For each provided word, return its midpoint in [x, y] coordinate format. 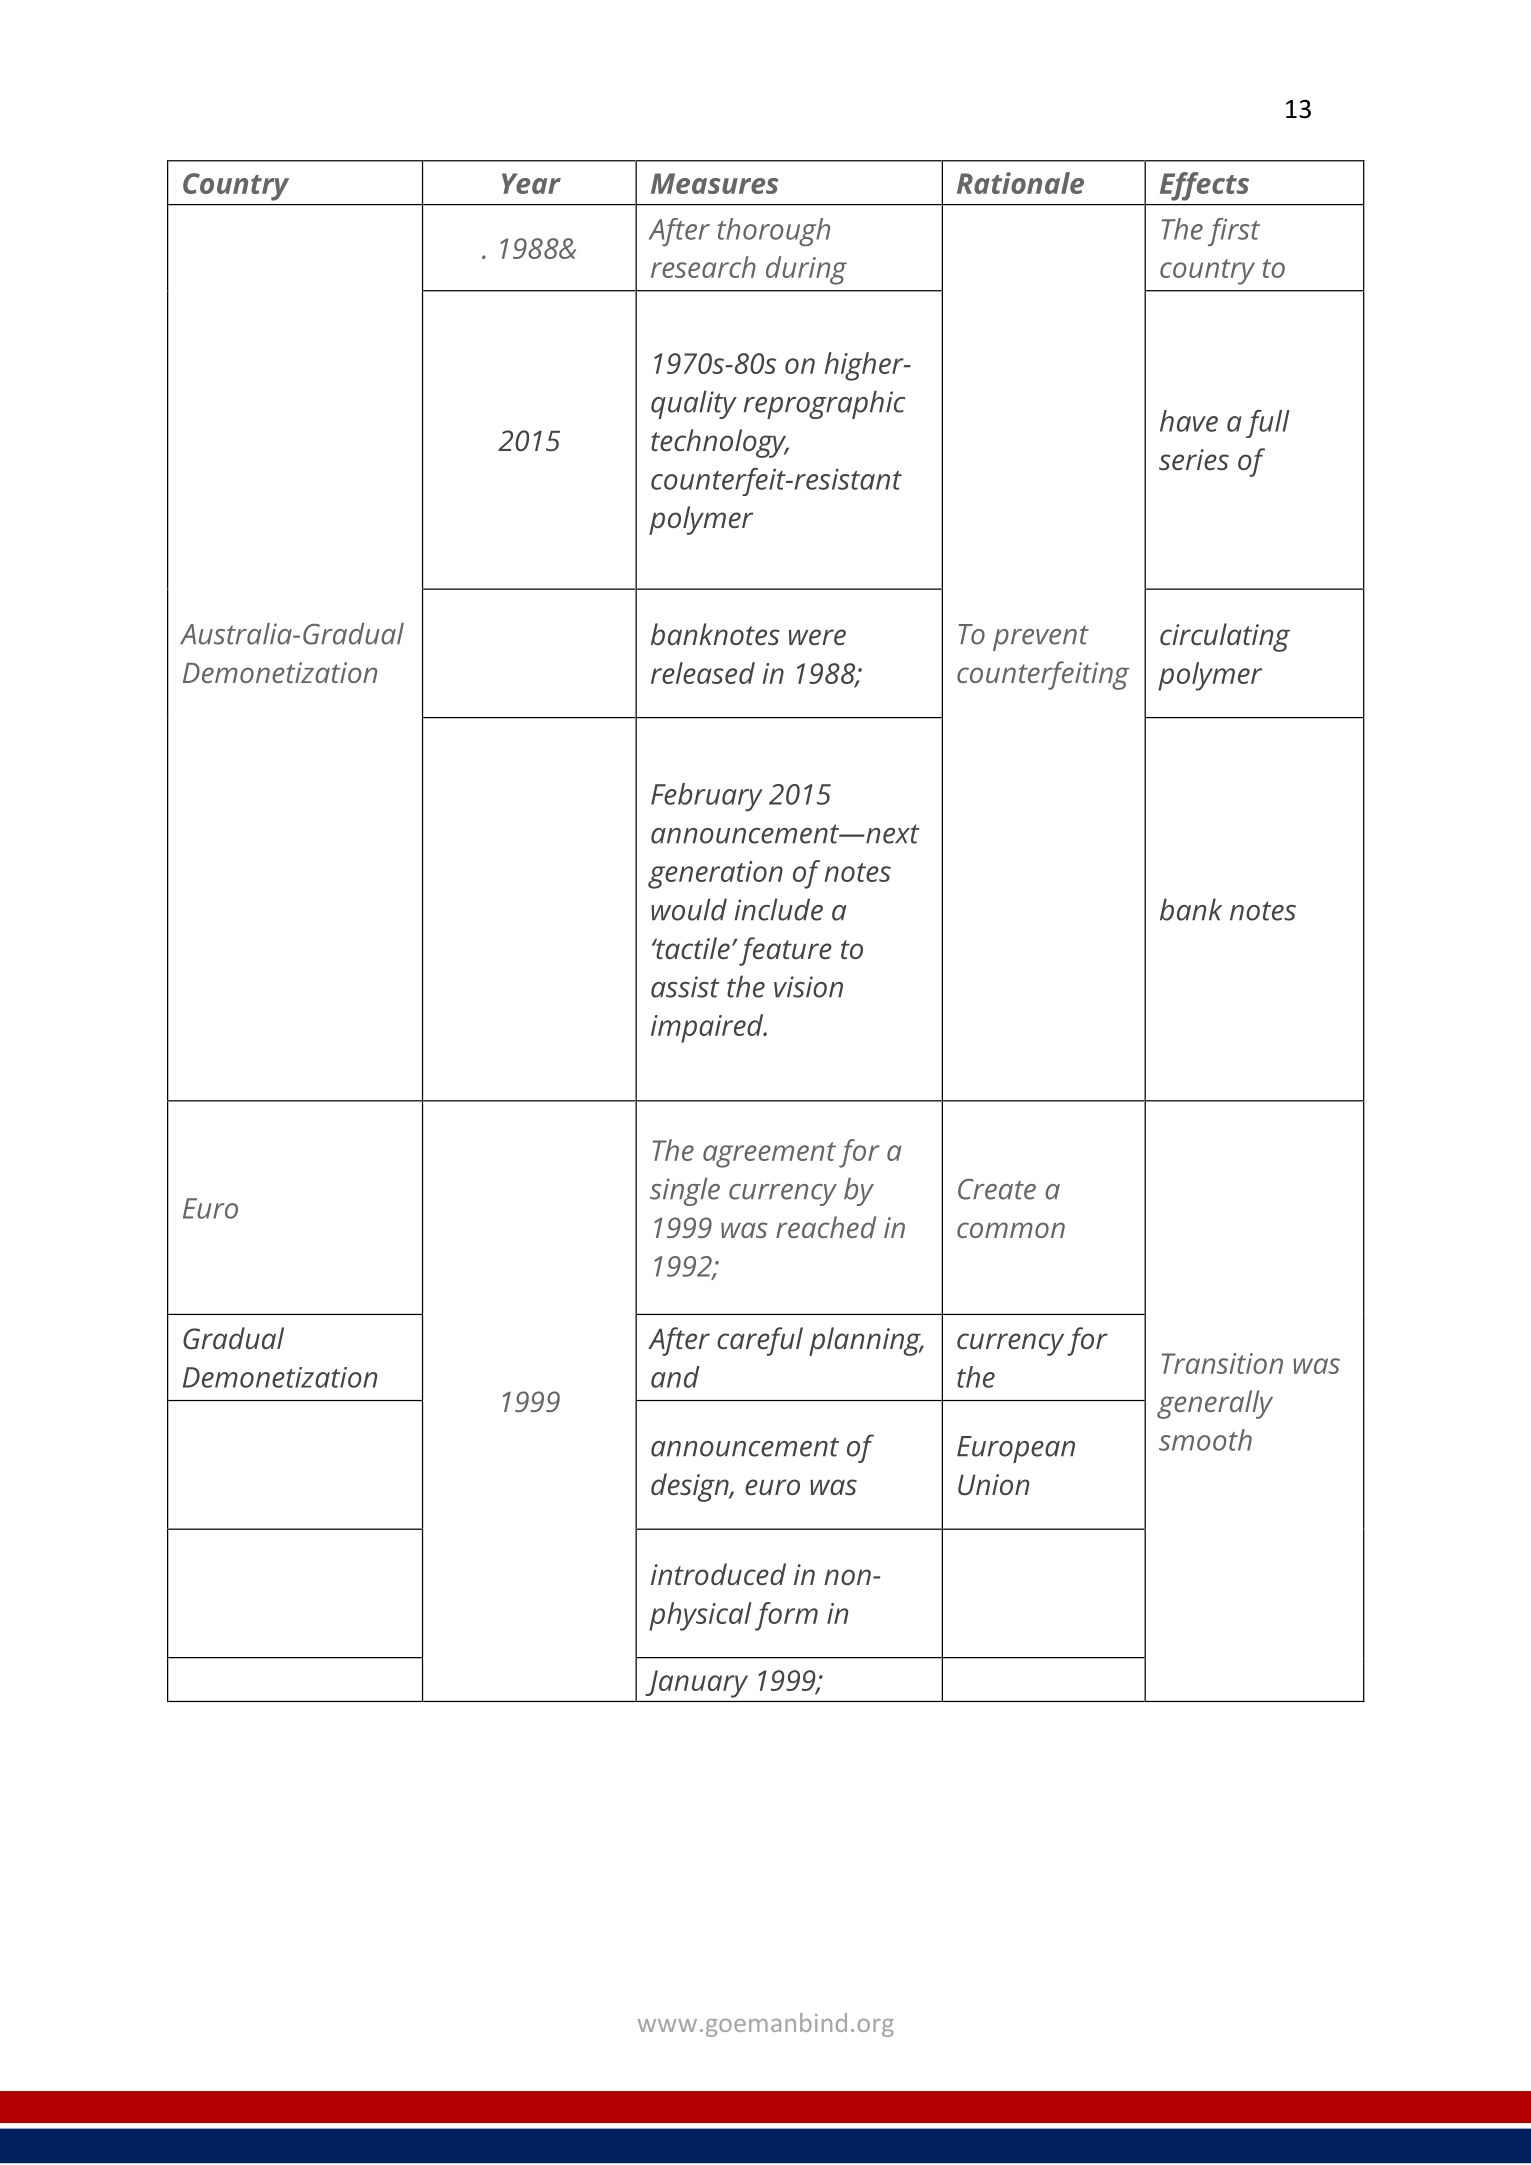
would [689, 909]
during [806, 270]
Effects [1204, 186]
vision [808, 987]
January [696, 1684]
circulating [1225, 637]
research [703, 267]
